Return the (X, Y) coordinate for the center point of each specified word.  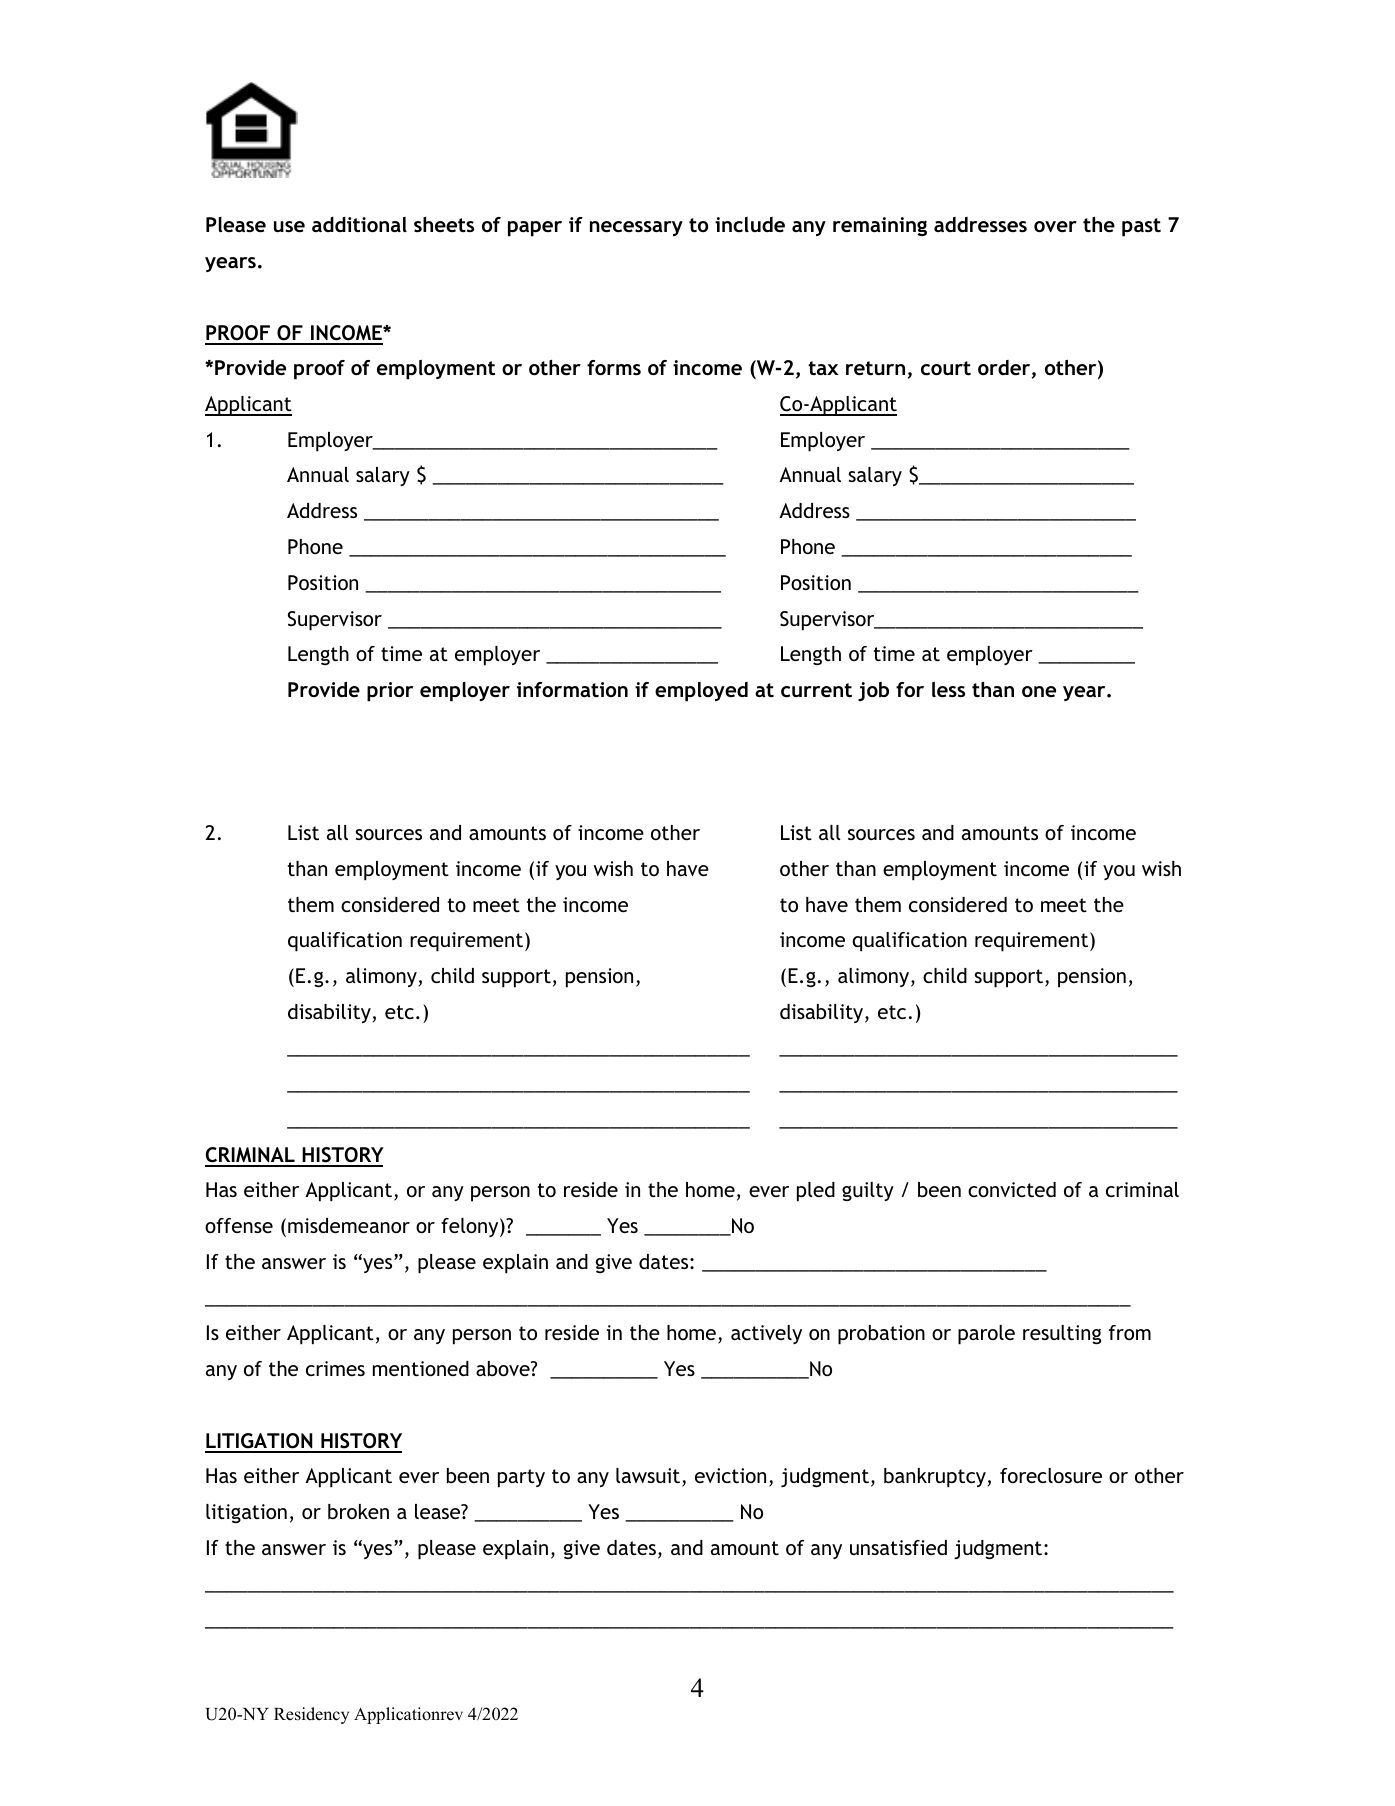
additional (359, 224)
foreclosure (1051, 1475)
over (1055, 226)
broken (358, 1511)
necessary (636, 228)
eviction (730, 1475)
